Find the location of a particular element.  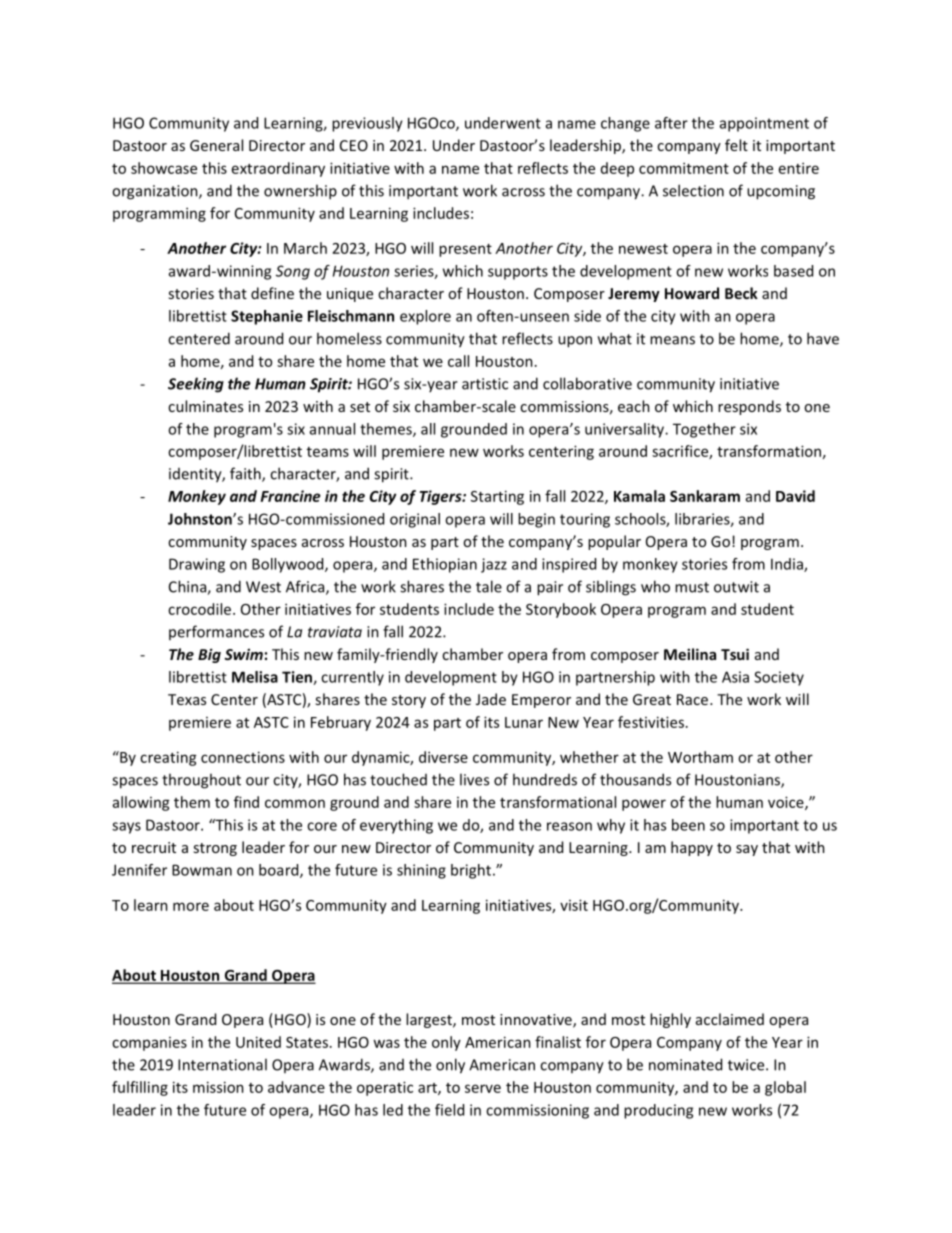

outwit is located at coordinates (736, 587).
